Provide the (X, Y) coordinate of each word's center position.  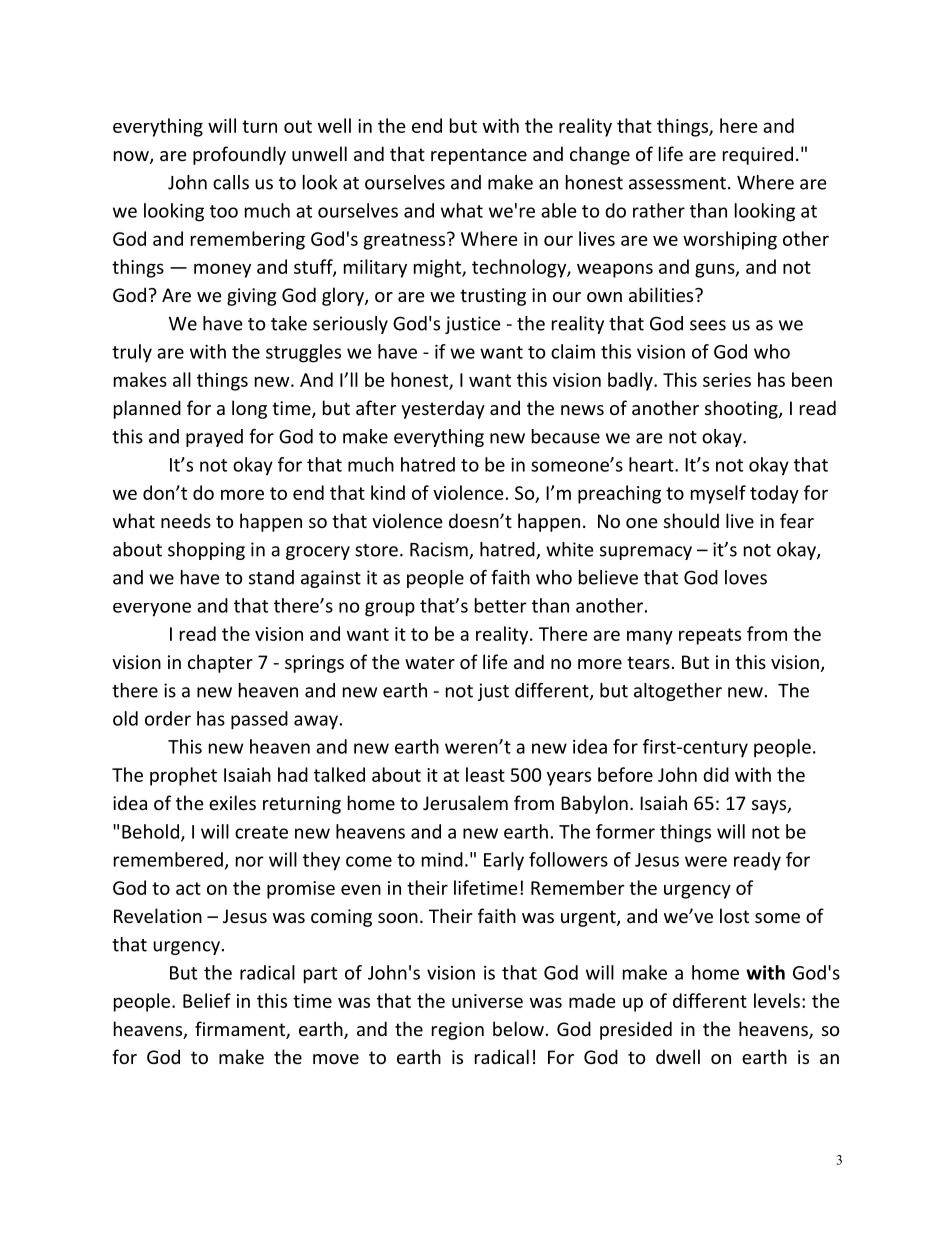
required (758, 155)
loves (746, 577)
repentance (479, 156)
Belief (207, 1000)
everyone (152, 609)
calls (231, 182)
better (501, 605)
